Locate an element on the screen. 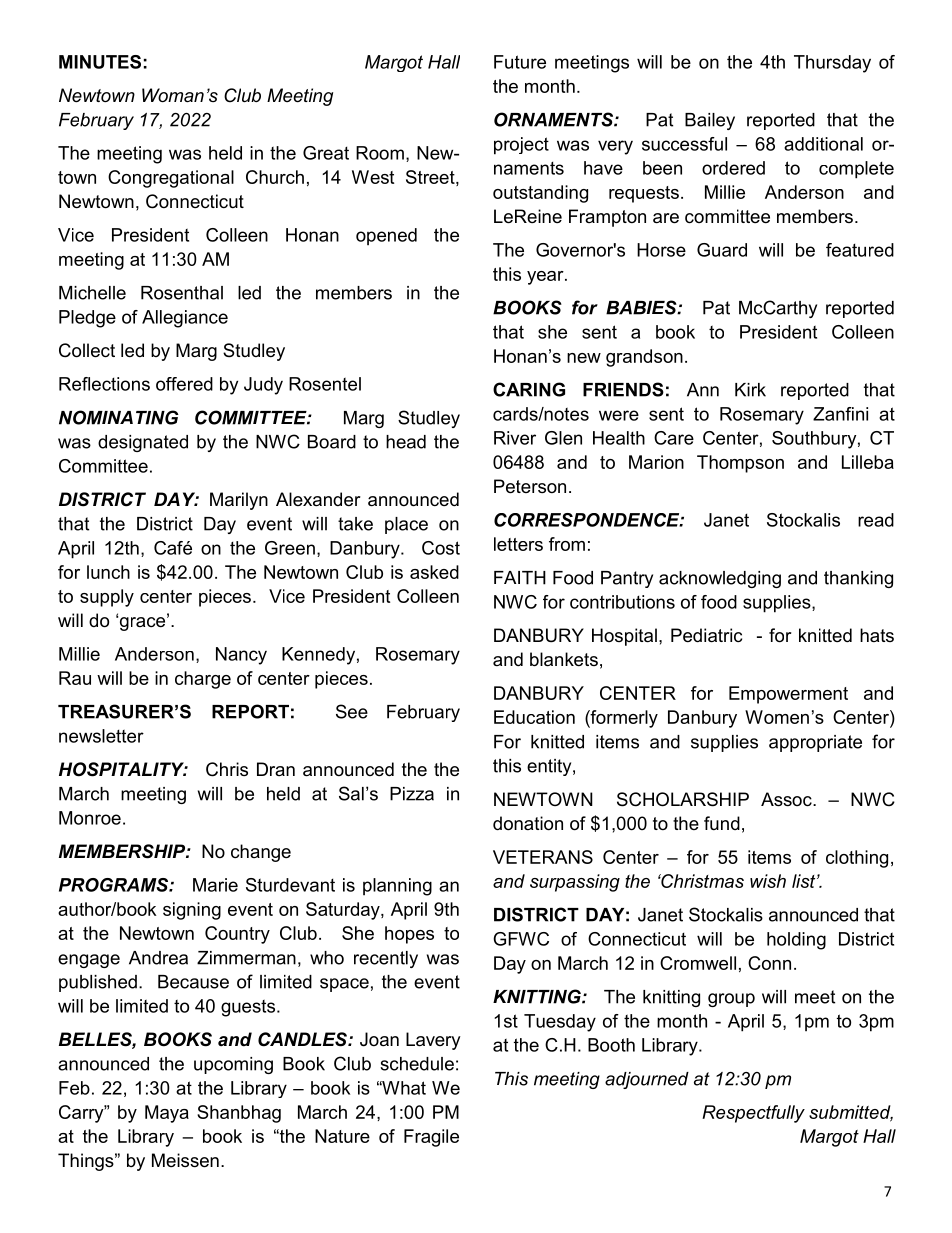  Fragile is located at coordinates (431, 1138).
